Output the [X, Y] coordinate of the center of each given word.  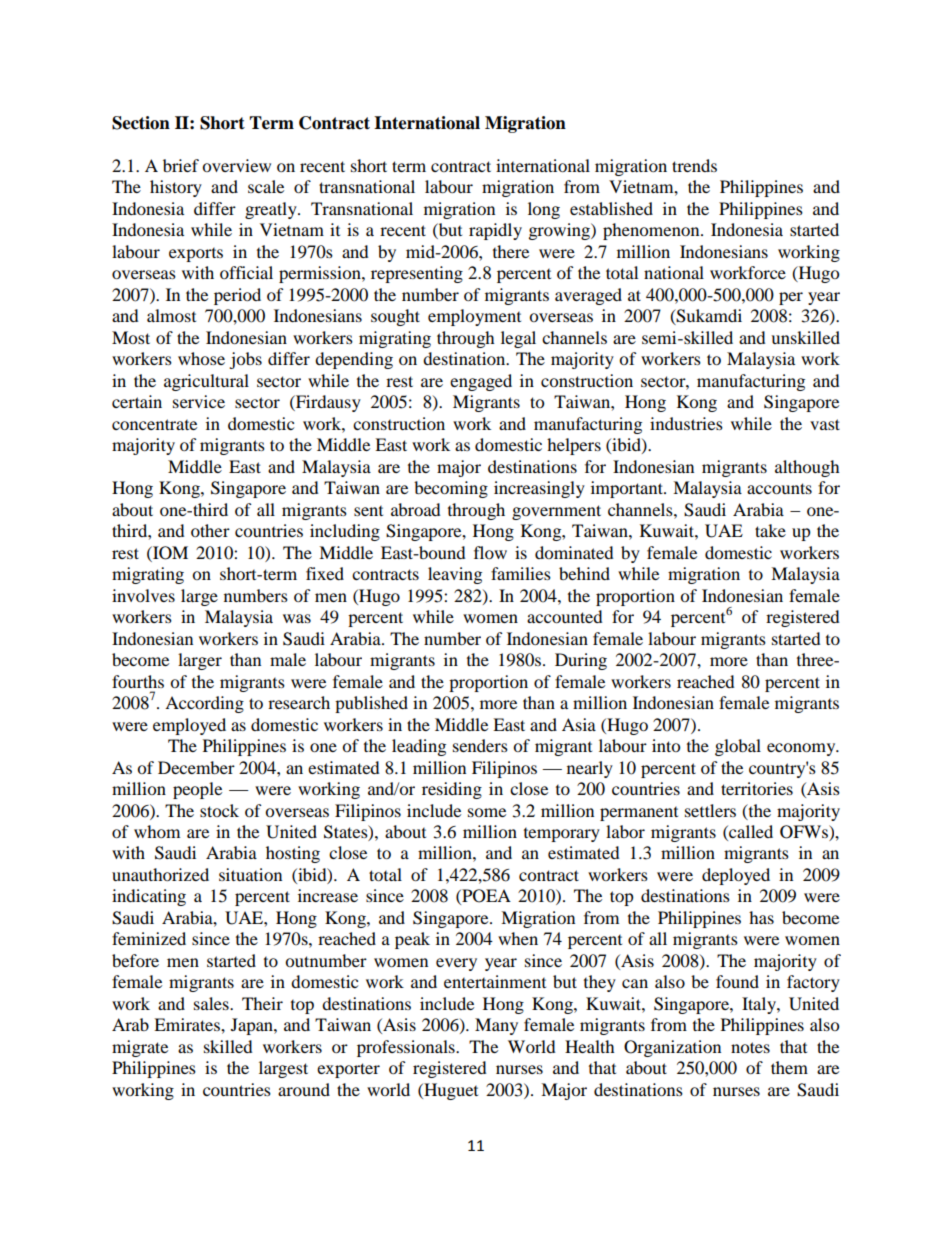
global [738, 747]
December [196, 767]
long [544, 210]
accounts [779, 488]
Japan [253, 1026]
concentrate [154, 424]
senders [480, 745]
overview [236, 165]
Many [496, 1026]
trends [694, 165]
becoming [451, 489]
